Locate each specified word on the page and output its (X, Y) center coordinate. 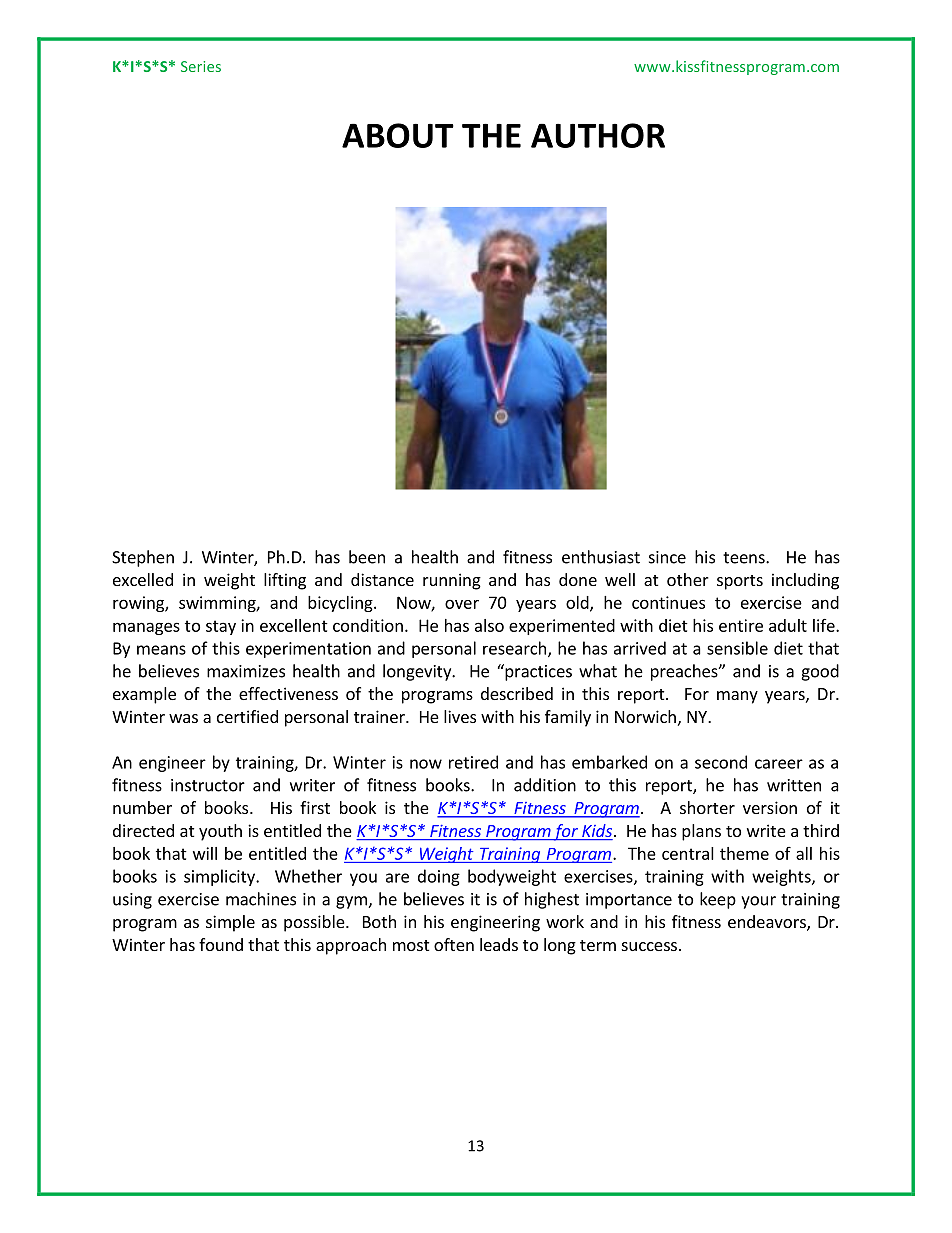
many (737, 697)
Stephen (143, 558)
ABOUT (398, 135)
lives (460, 716)
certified (247, 716)
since (667, 557)
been (367, 557)
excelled (143, 579)
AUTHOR (598, 135)
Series (201, 66)
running (452, 581)
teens (745, 558)
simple (230, 923)
